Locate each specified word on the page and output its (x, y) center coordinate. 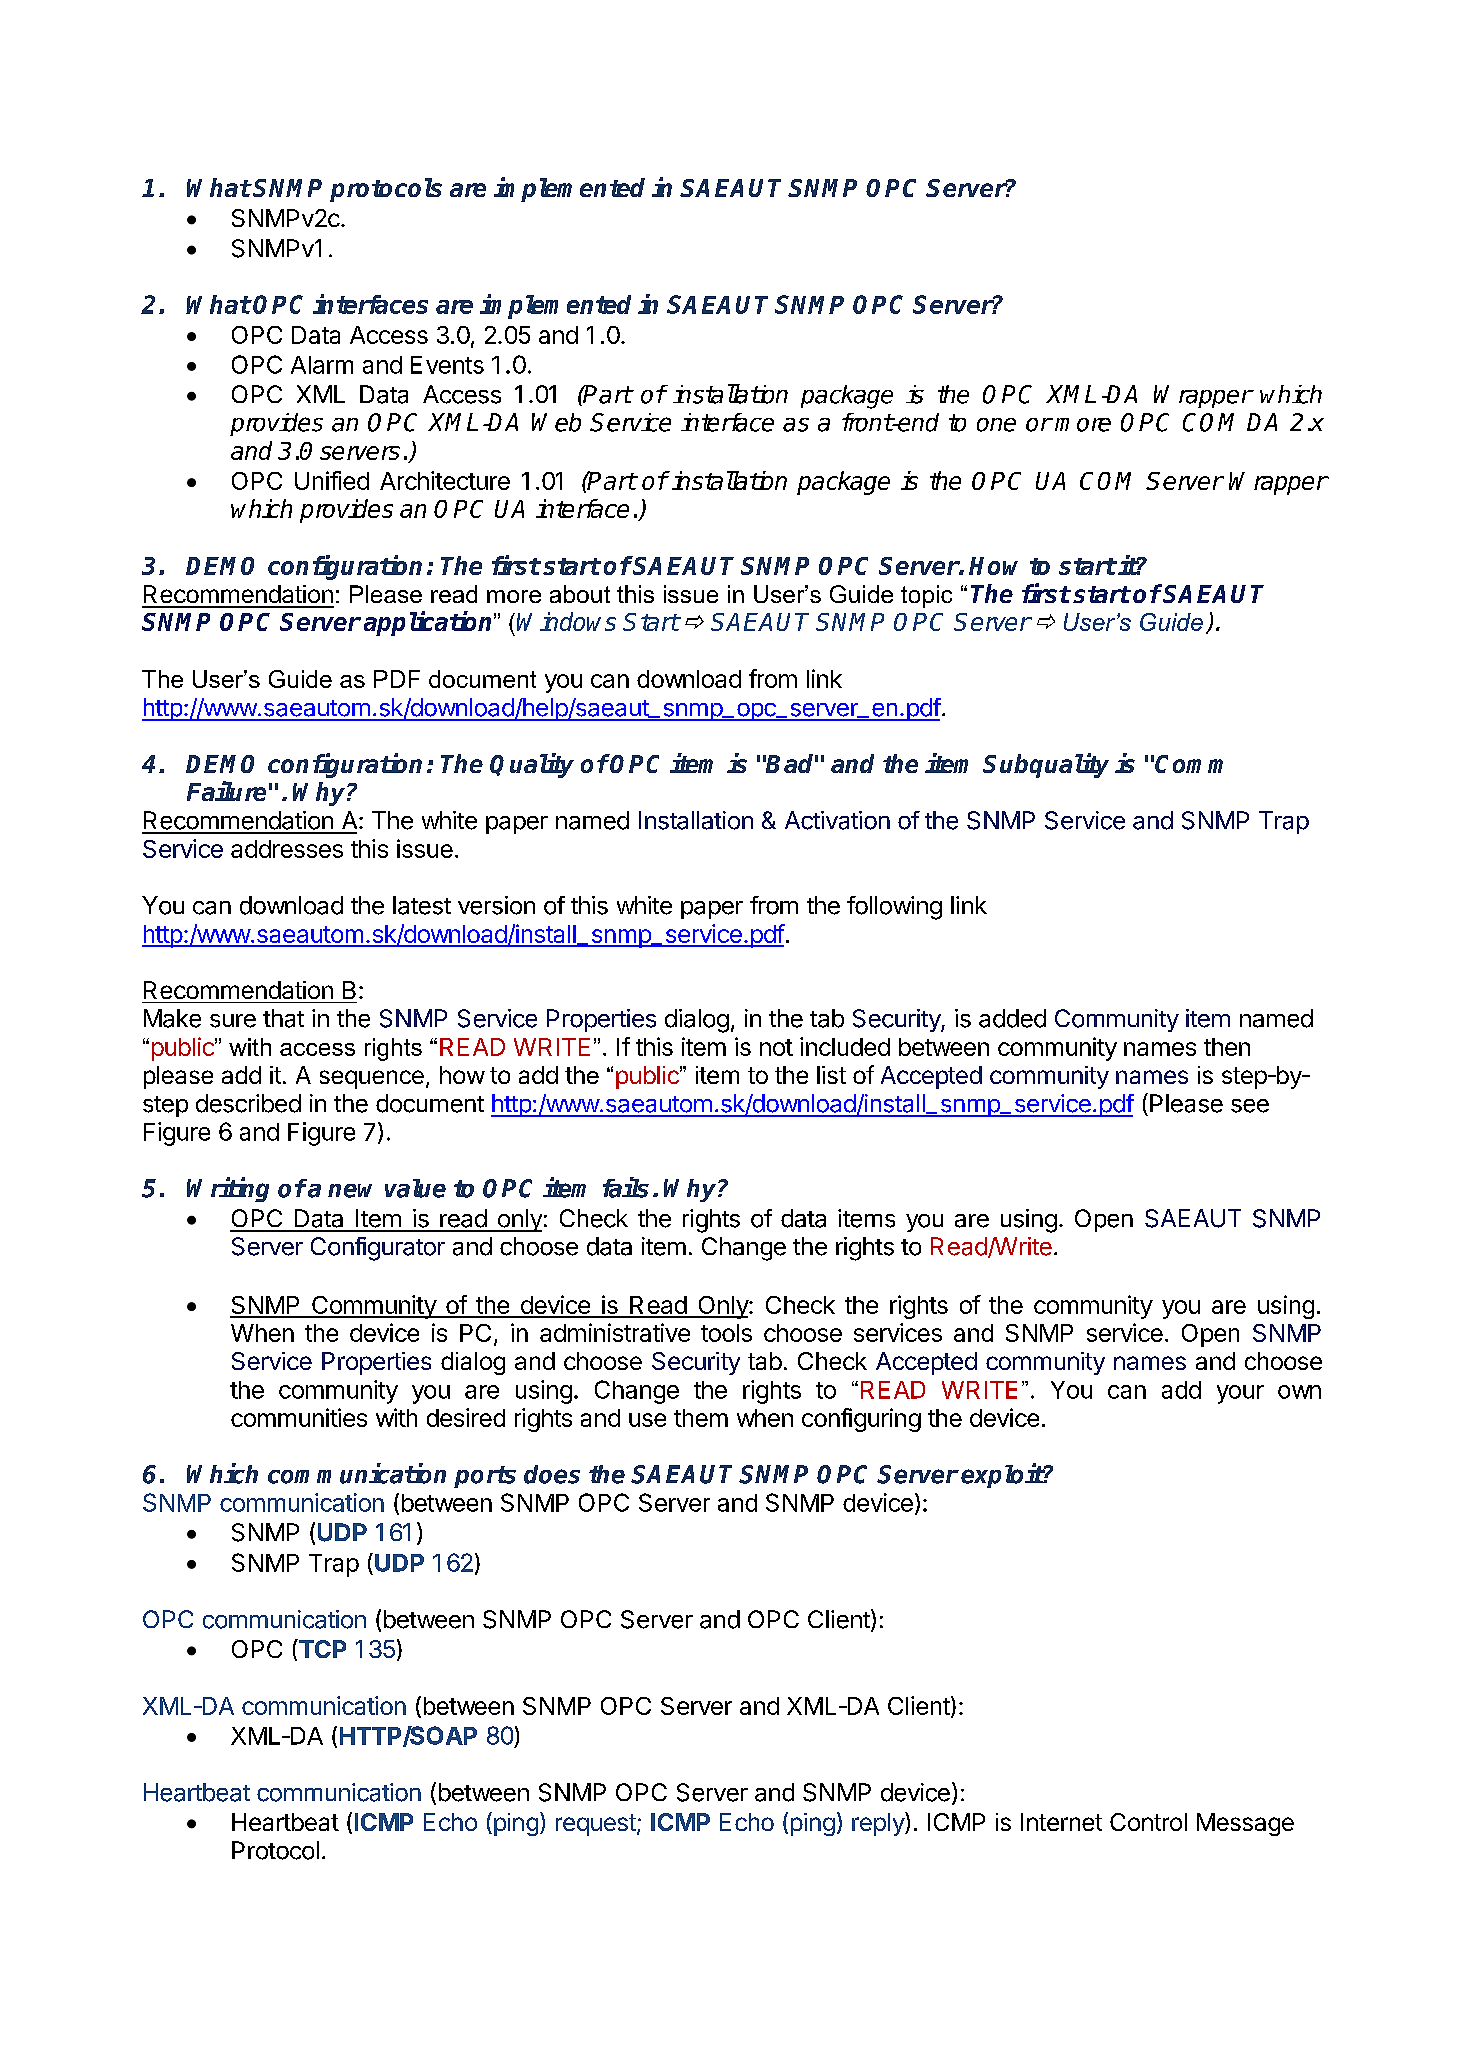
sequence (372, 1079)
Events (447, 365)
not (776, 1047)
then (1227, 1047)
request (596, 1825)
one (996, 425)
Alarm (322, 365)
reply (879, 1824)
